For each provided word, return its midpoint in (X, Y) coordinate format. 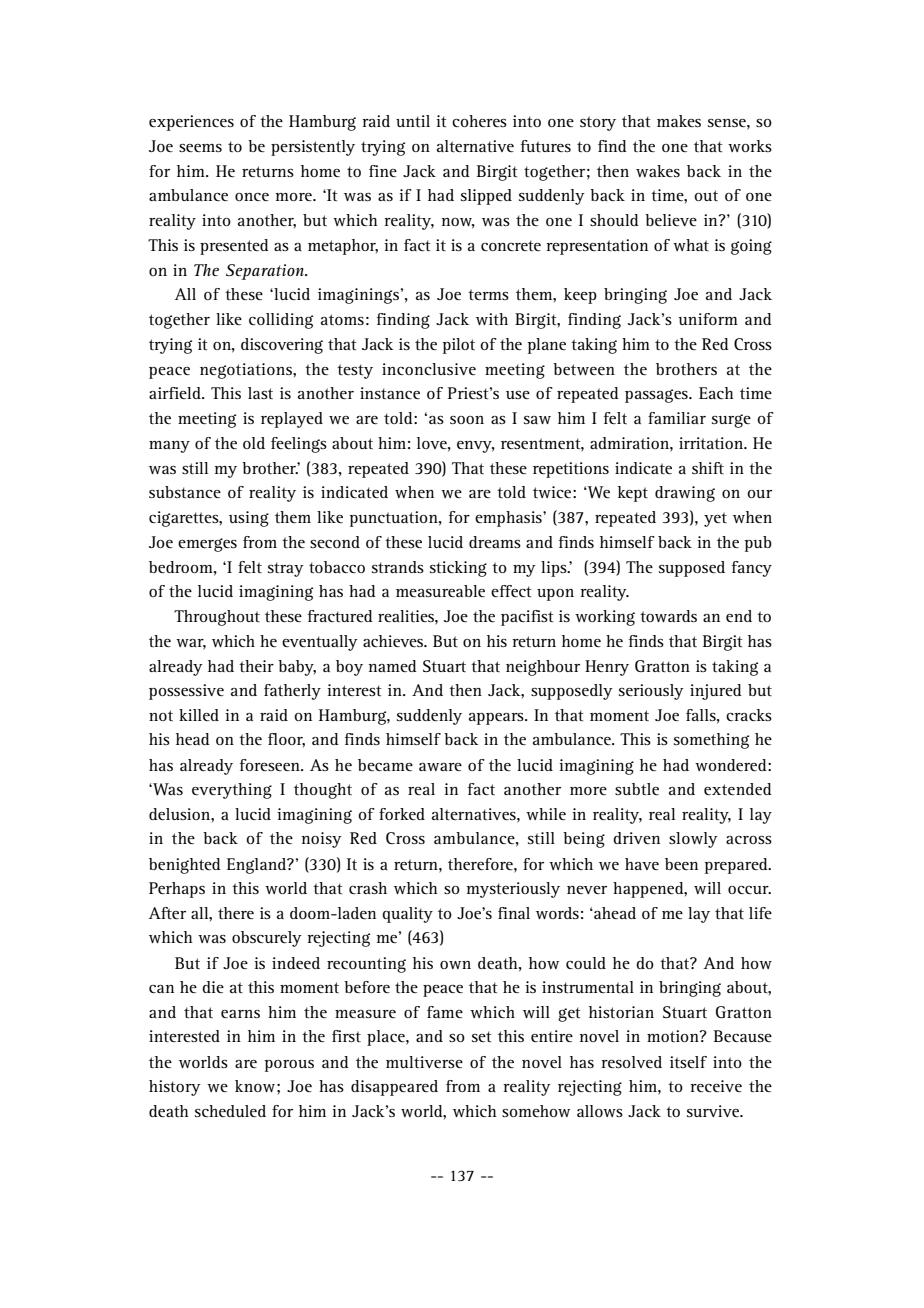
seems (200, 148)
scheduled (230, 1111)
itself (688, 1062)
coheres (479, 121)
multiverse (424, 1062)
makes (679, 121)
